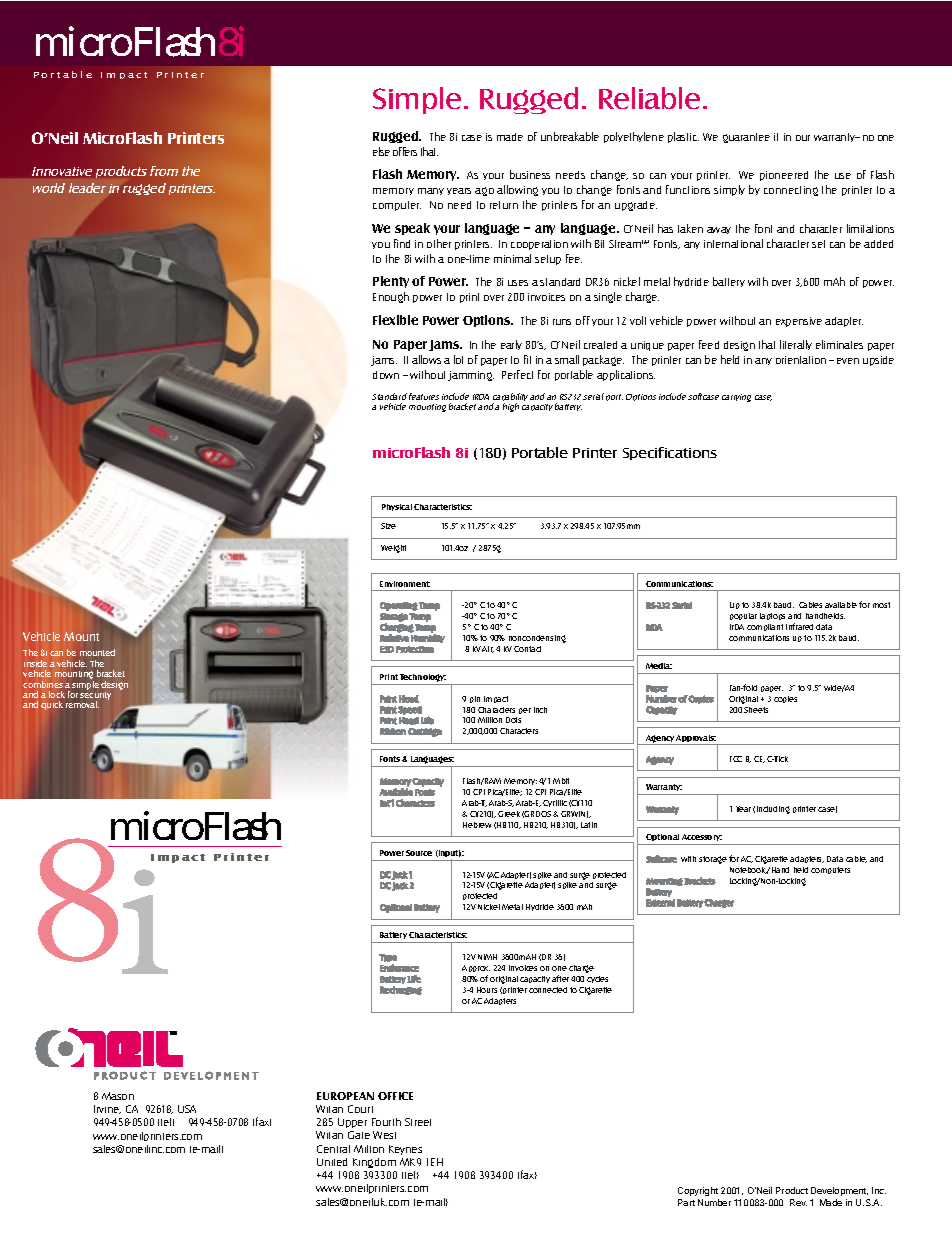 This page has height=1235, width=952. I want to click on guarantee, so click(746, 138).
